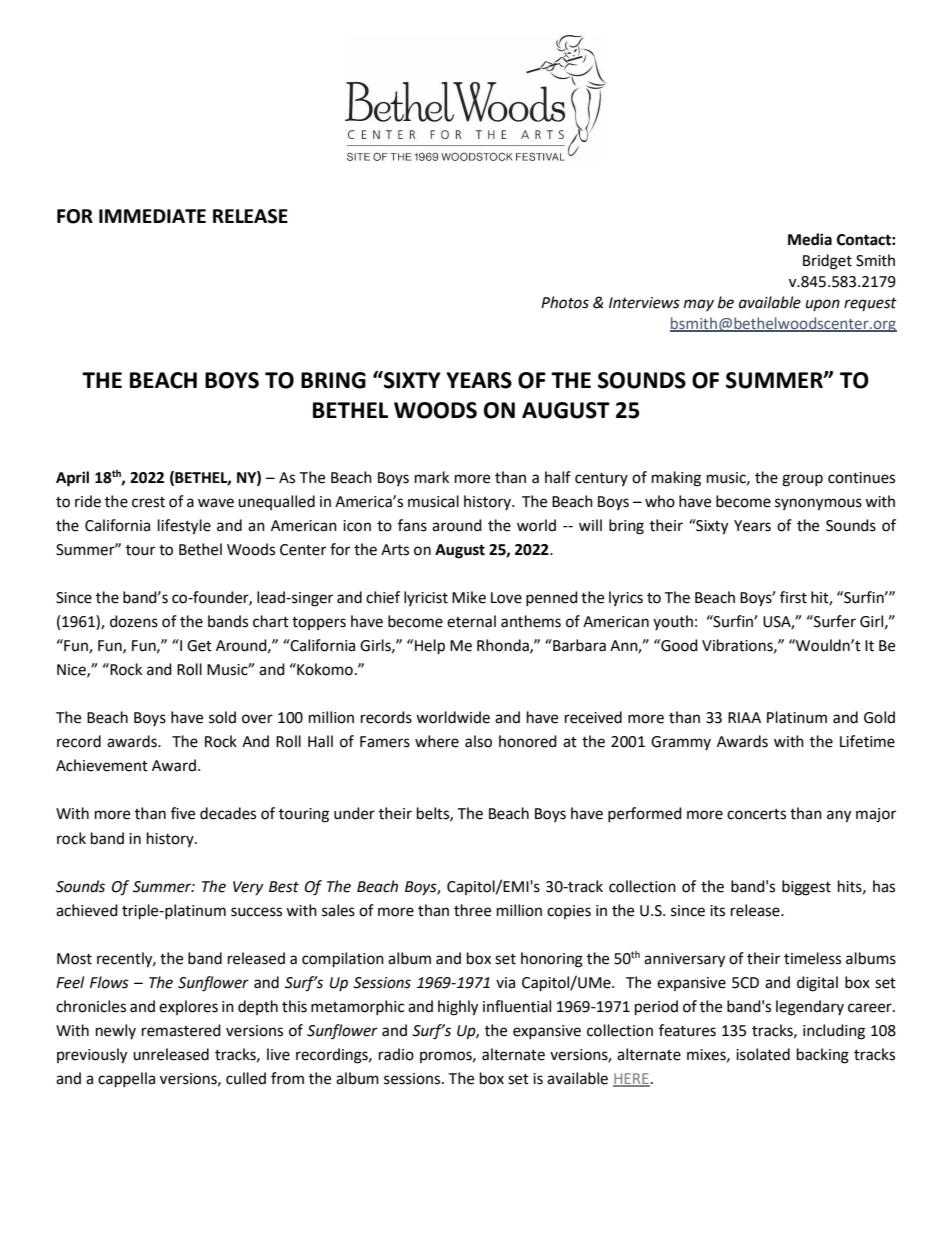 This screenshot has height=1233, width=952. What do you see at coordinates (806, 888) in the screenshot?
I see `biggest` at bounding box center [806, 888].
